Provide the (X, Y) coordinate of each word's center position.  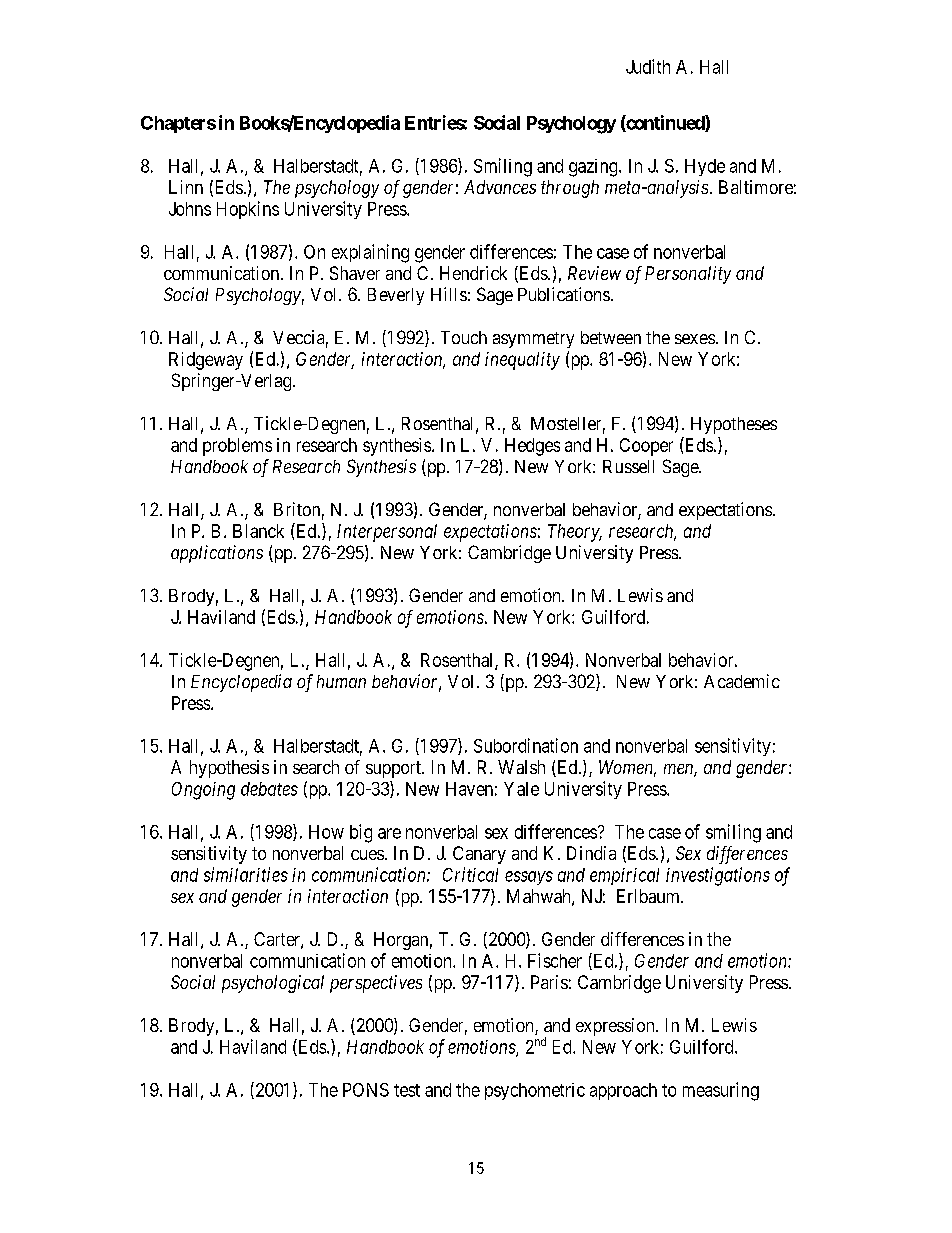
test (407, 1090)
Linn (186, 187)
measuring (721, 1091)
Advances (500, 187)
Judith (648, 66)
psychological (273, 984)
